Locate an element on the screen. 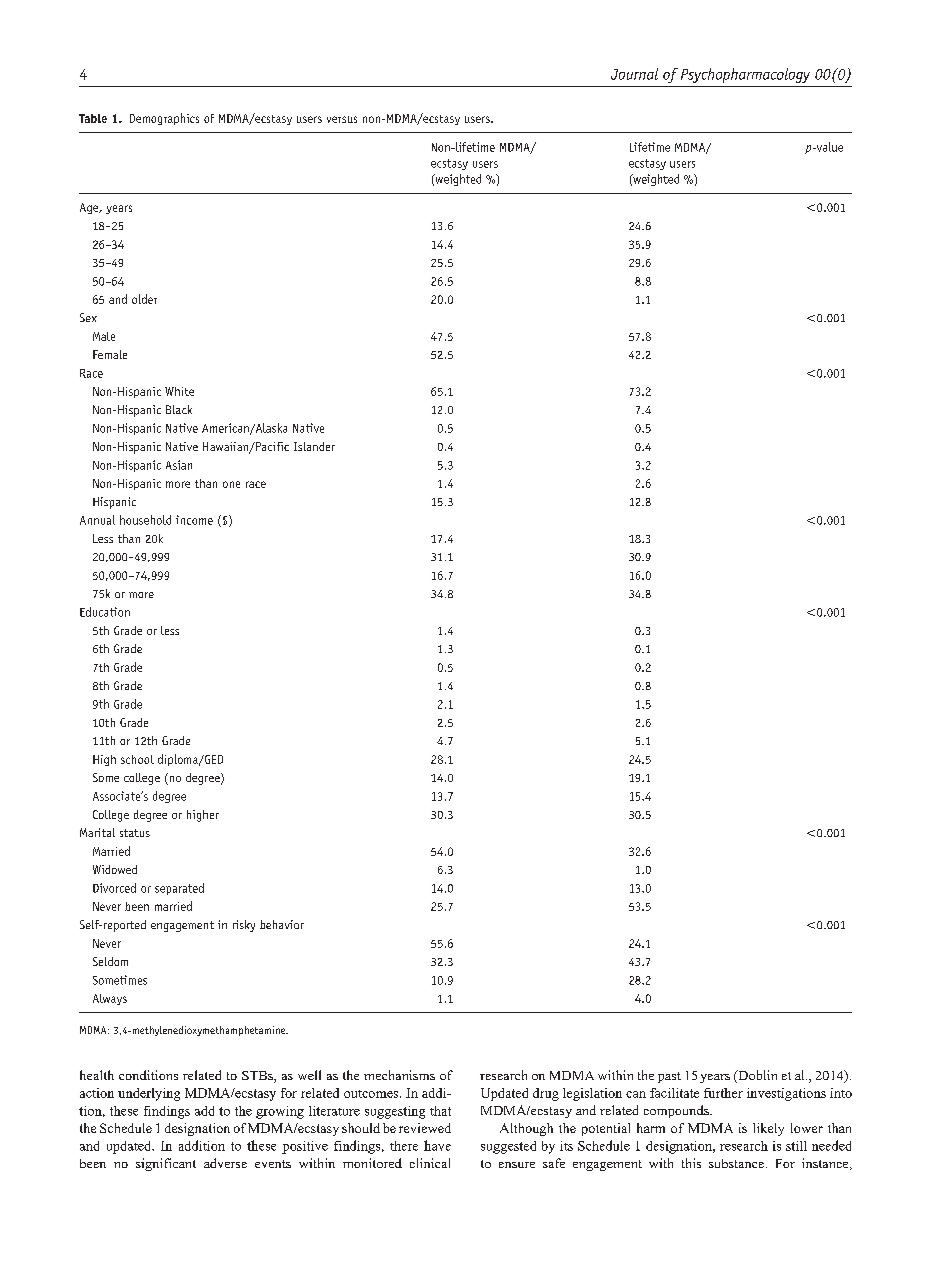 This screenshot has width=952, height=1270. Asian is located at coordinates (179, 465).
